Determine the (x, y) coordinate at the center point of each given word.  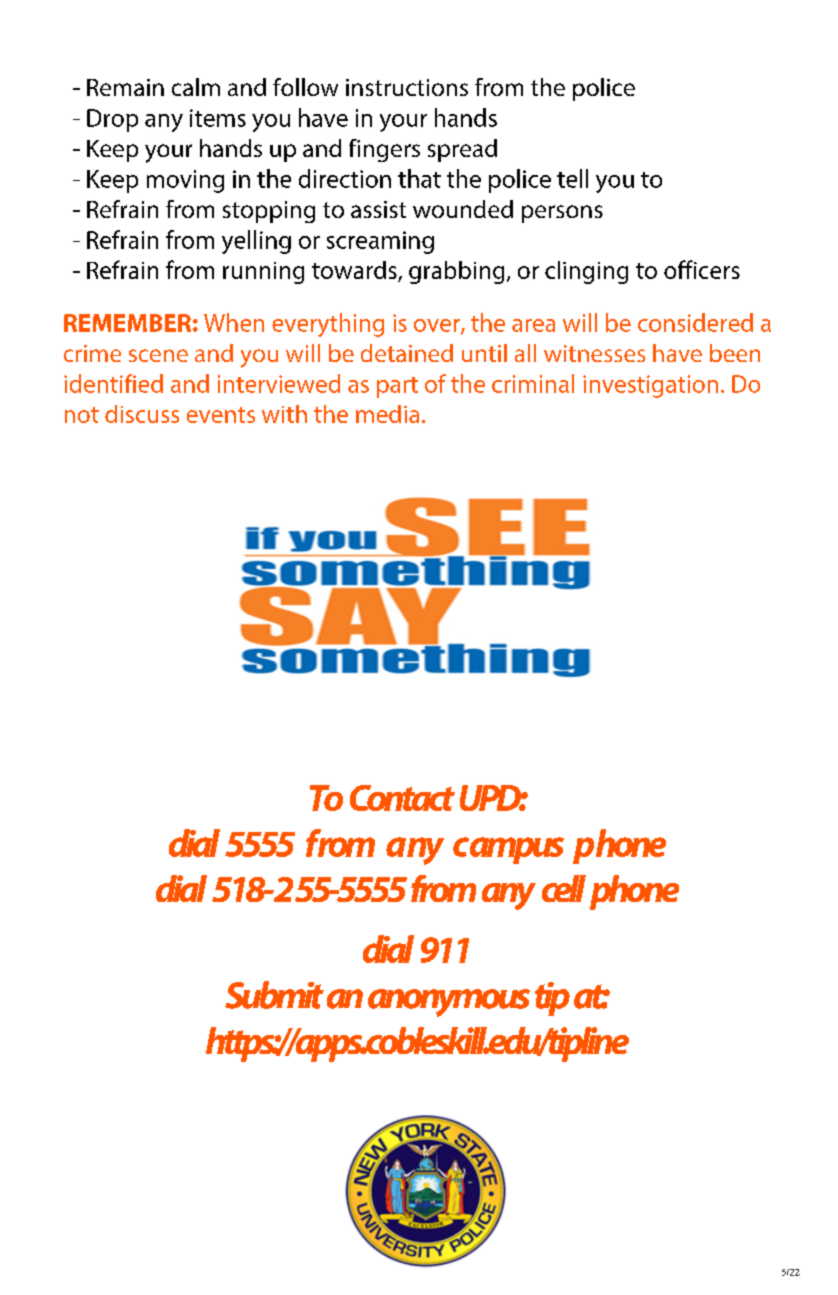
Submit (274, 995)
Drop (112, 120)
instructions (407, 87)
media (387, 414)
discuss (142, 414)
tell (572, 178)
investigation (650, 386)
